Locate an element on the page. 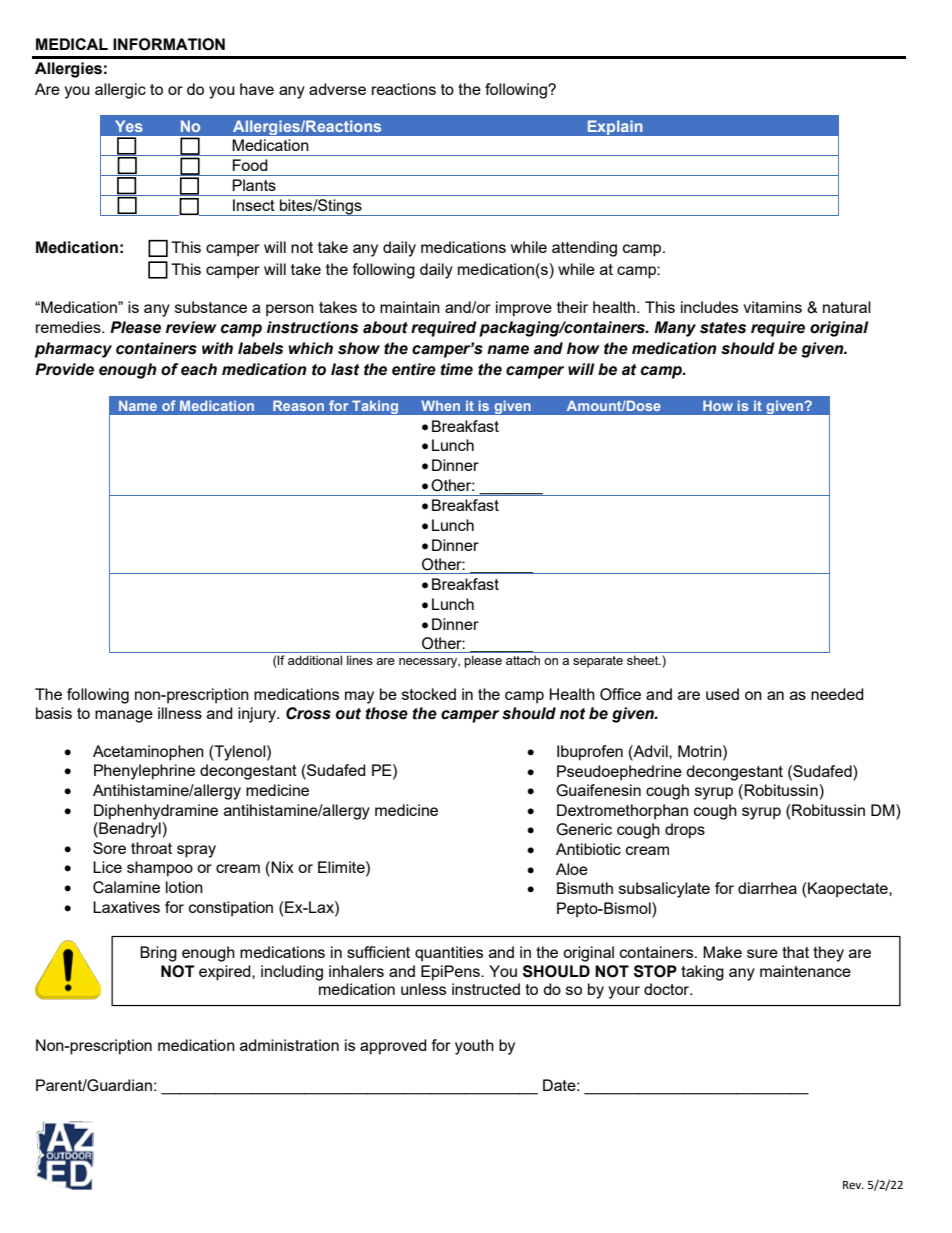  sheet is located at coordinates (644, 660).
